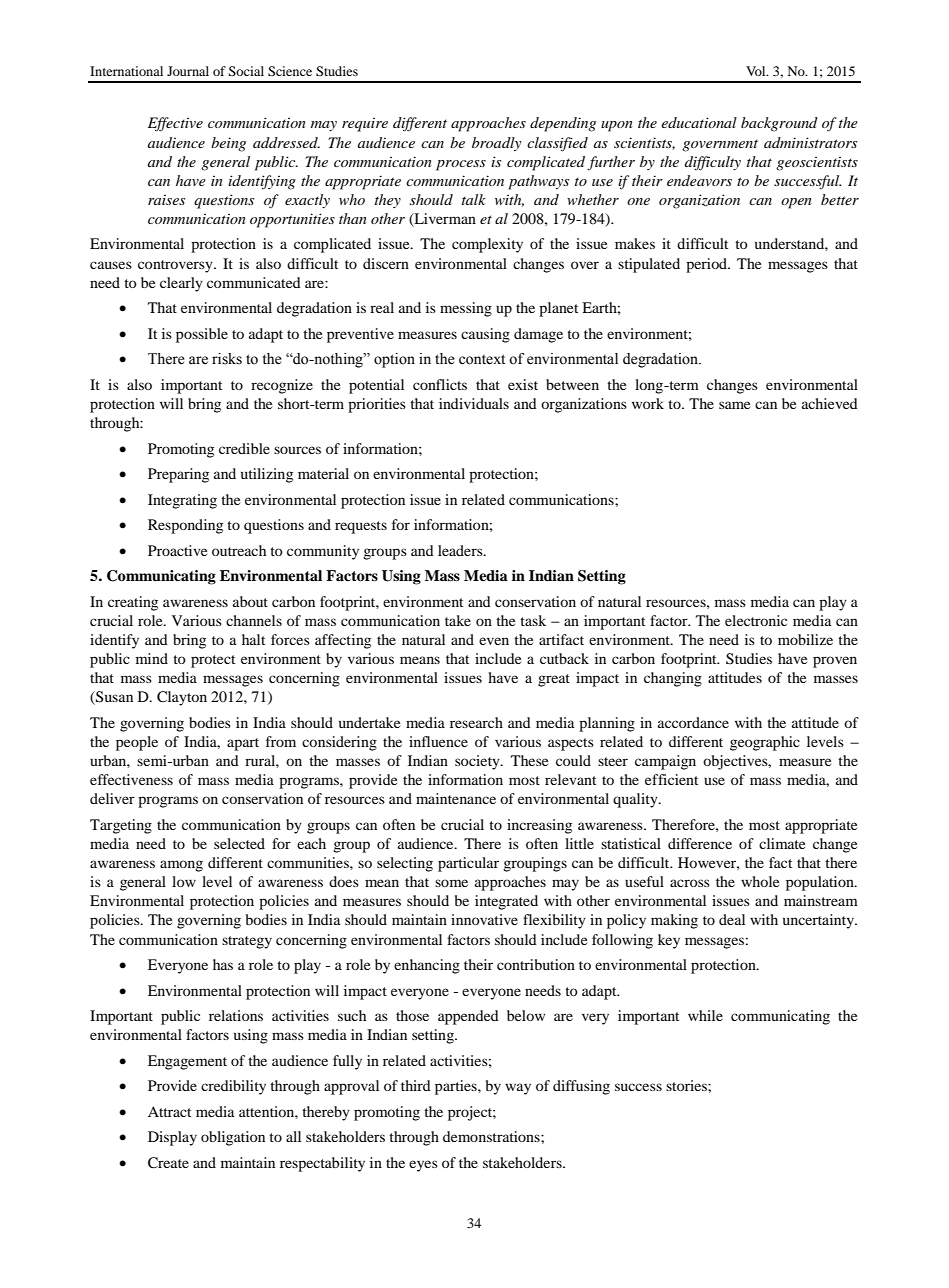 The height and width of the page is (1288, 949). Describe the element at coordinates (779, 124) in the page. I see `background` at that location.
